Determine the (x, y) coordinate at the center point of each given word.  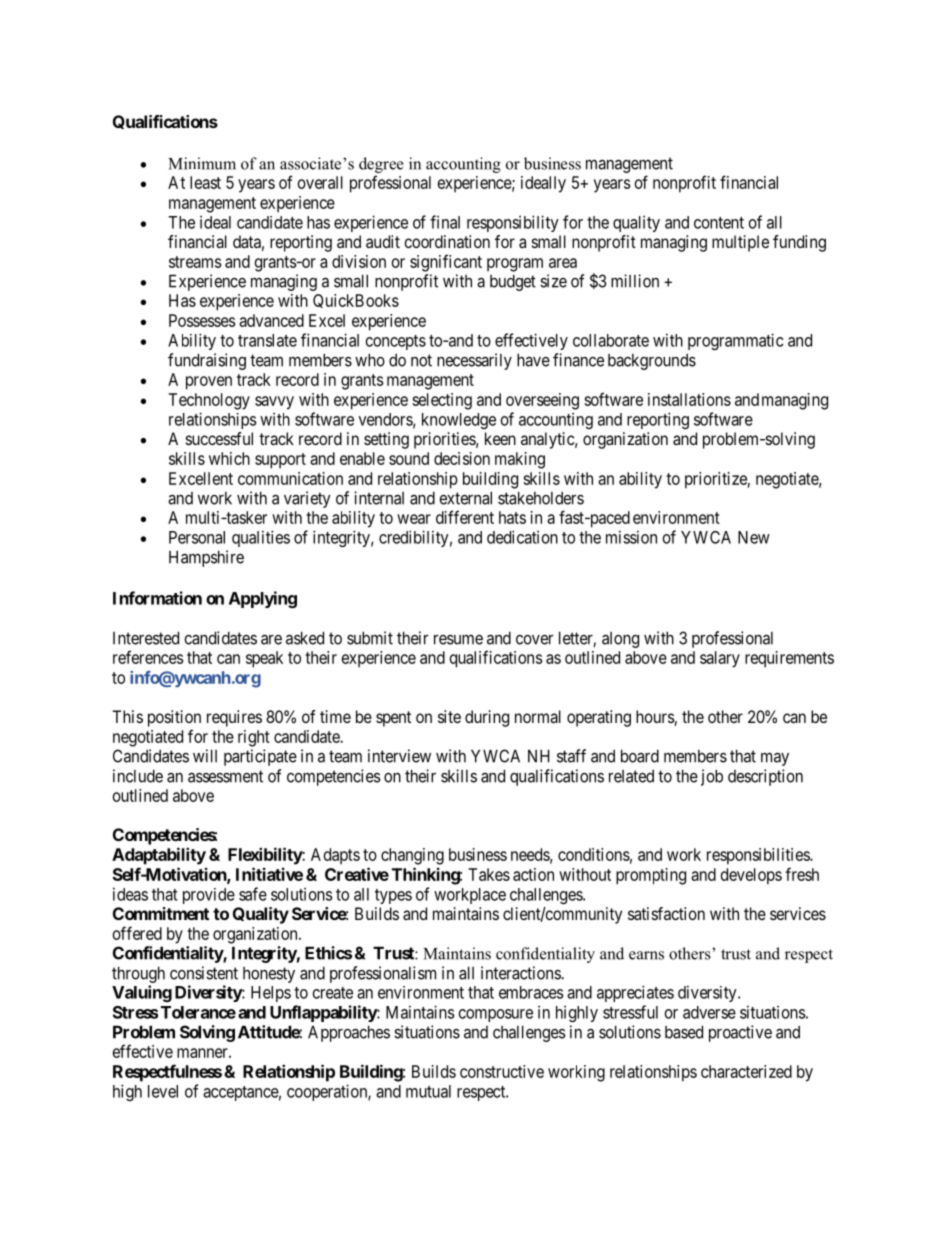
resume (458, 639)
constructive (502, 1071)
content (719, 223)
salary (720, 659)
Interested (146, 638)
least (205, 182)
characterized (746, 1071)
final (445, 222)
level (163, 1091)
